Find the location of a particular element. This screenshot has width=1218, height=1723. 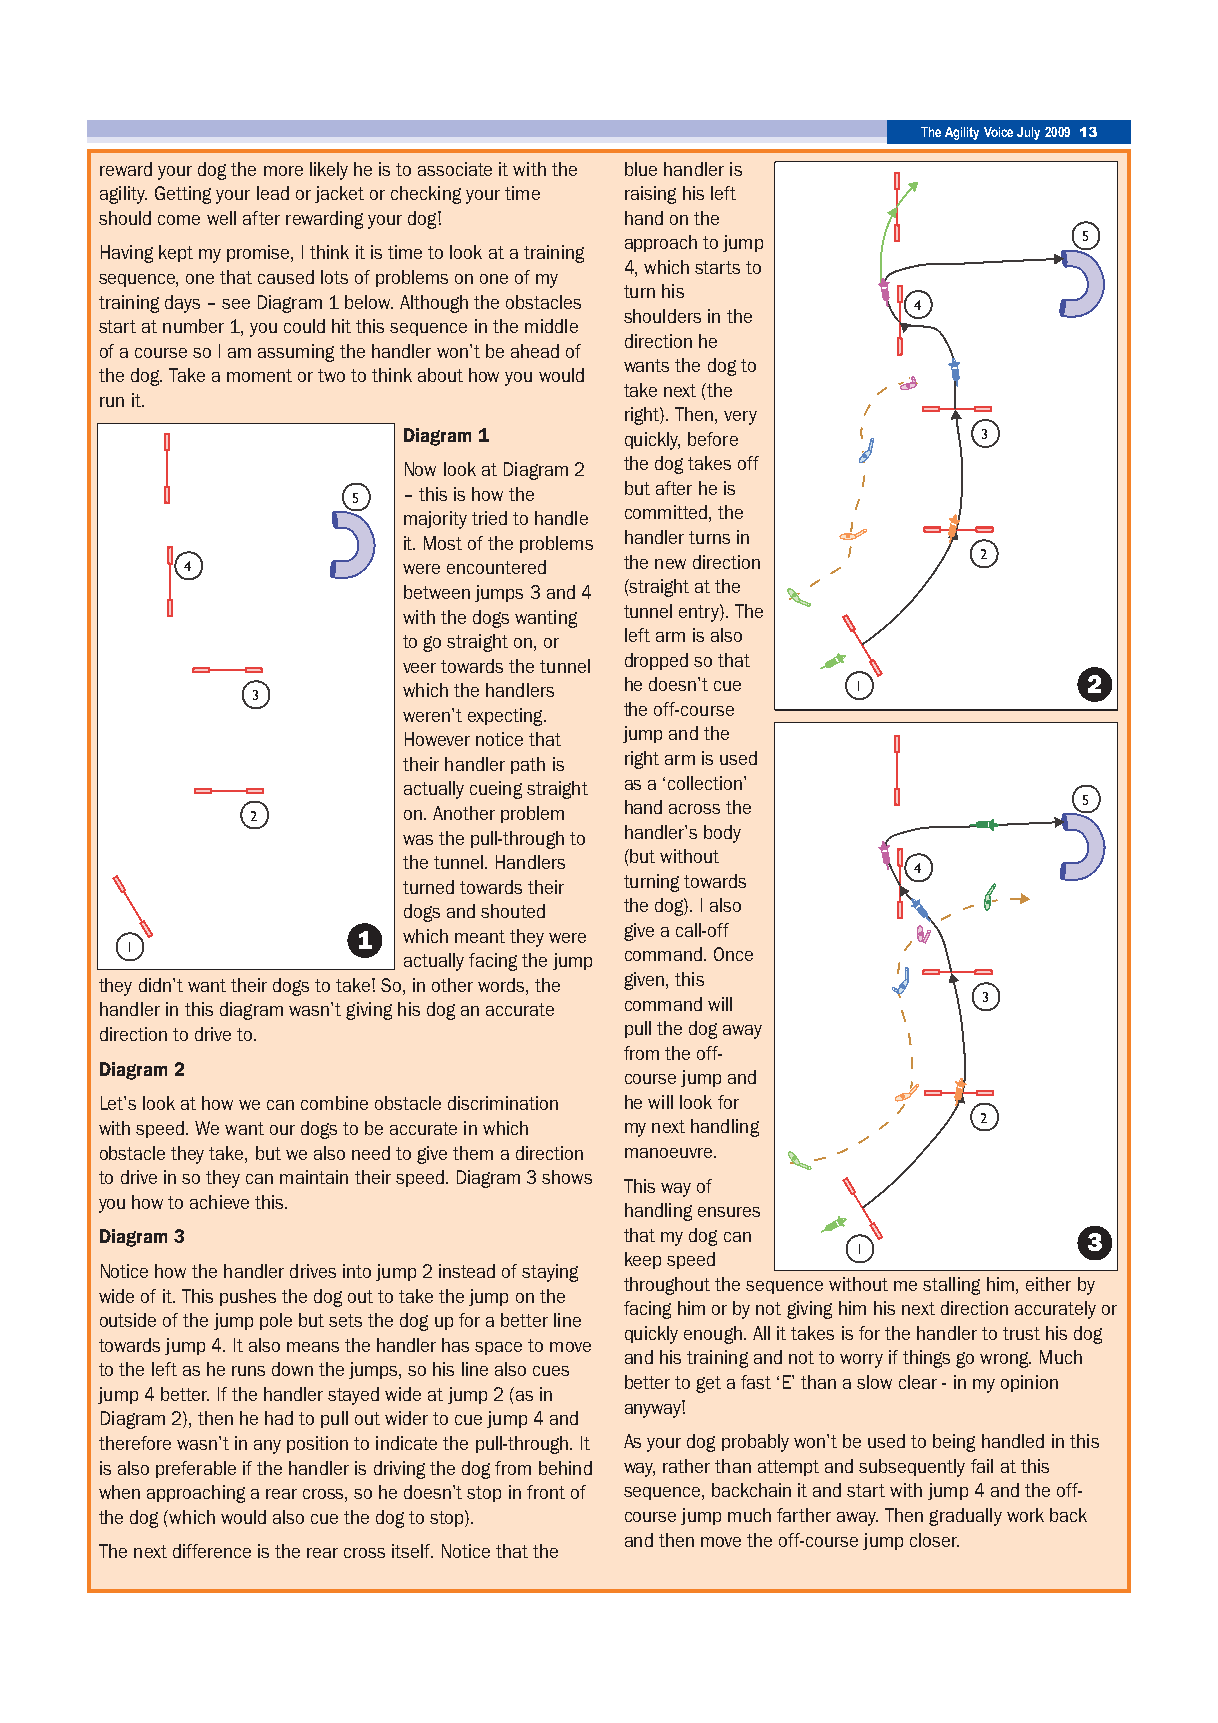

new is located at coordinates (670, 564).
